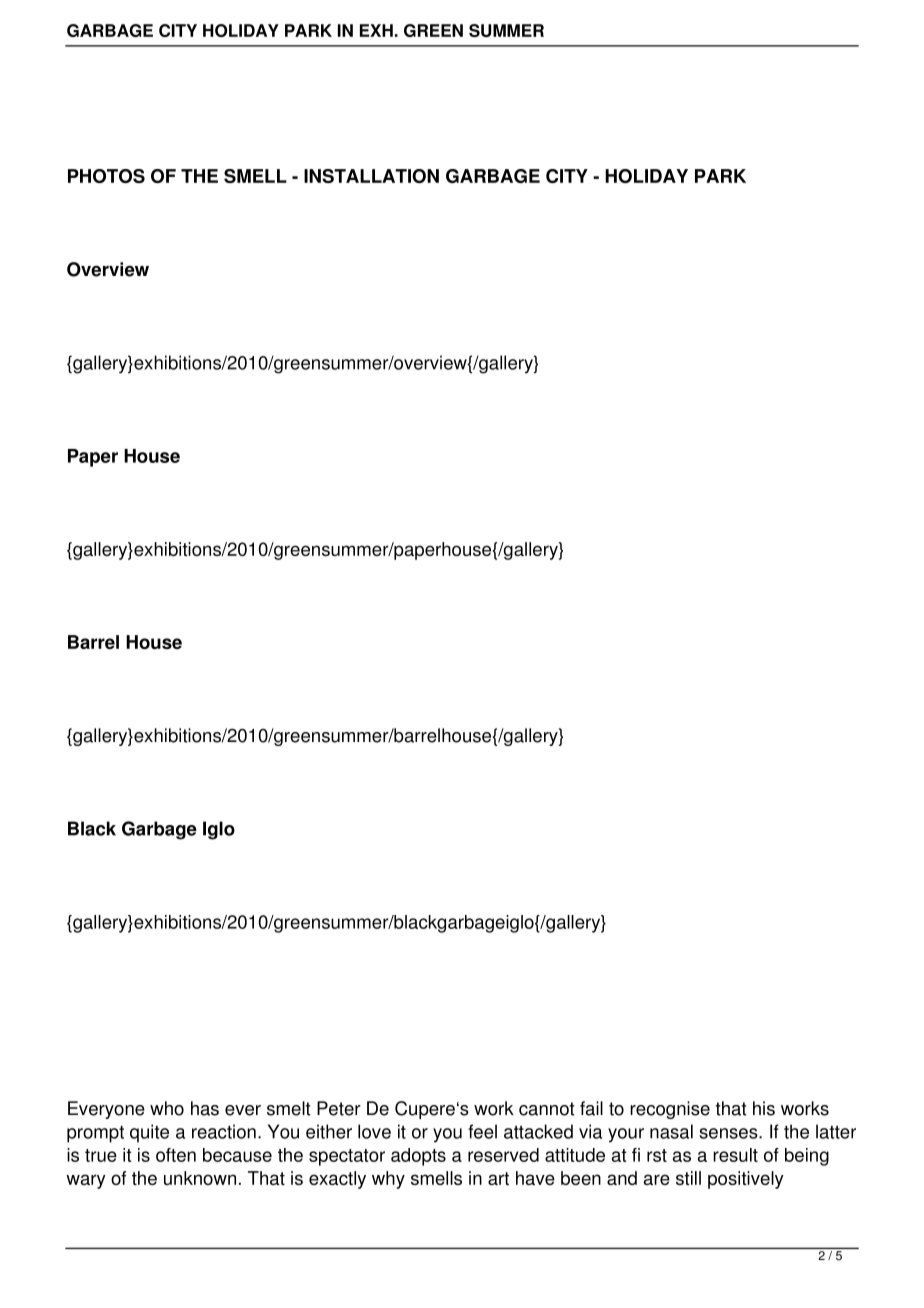 This screenshot has height=1308, width=924. What do you see at coordinates (106, 176) in the screenshot?
I see `PHOTOS` at bounding box center [106, 176].
